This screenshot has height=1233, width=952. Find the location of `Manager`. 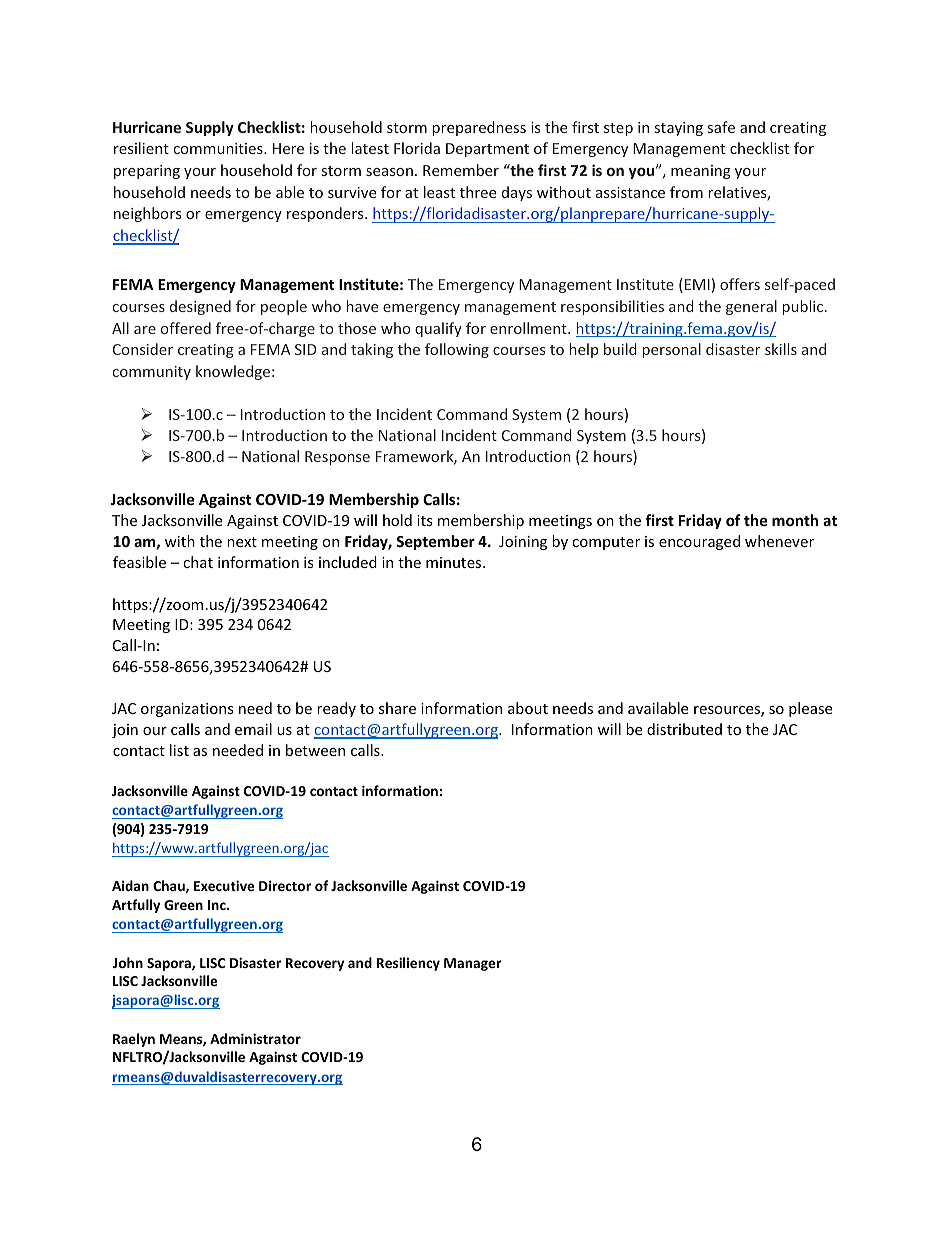

Manager is located at coordinates (473, 964).
